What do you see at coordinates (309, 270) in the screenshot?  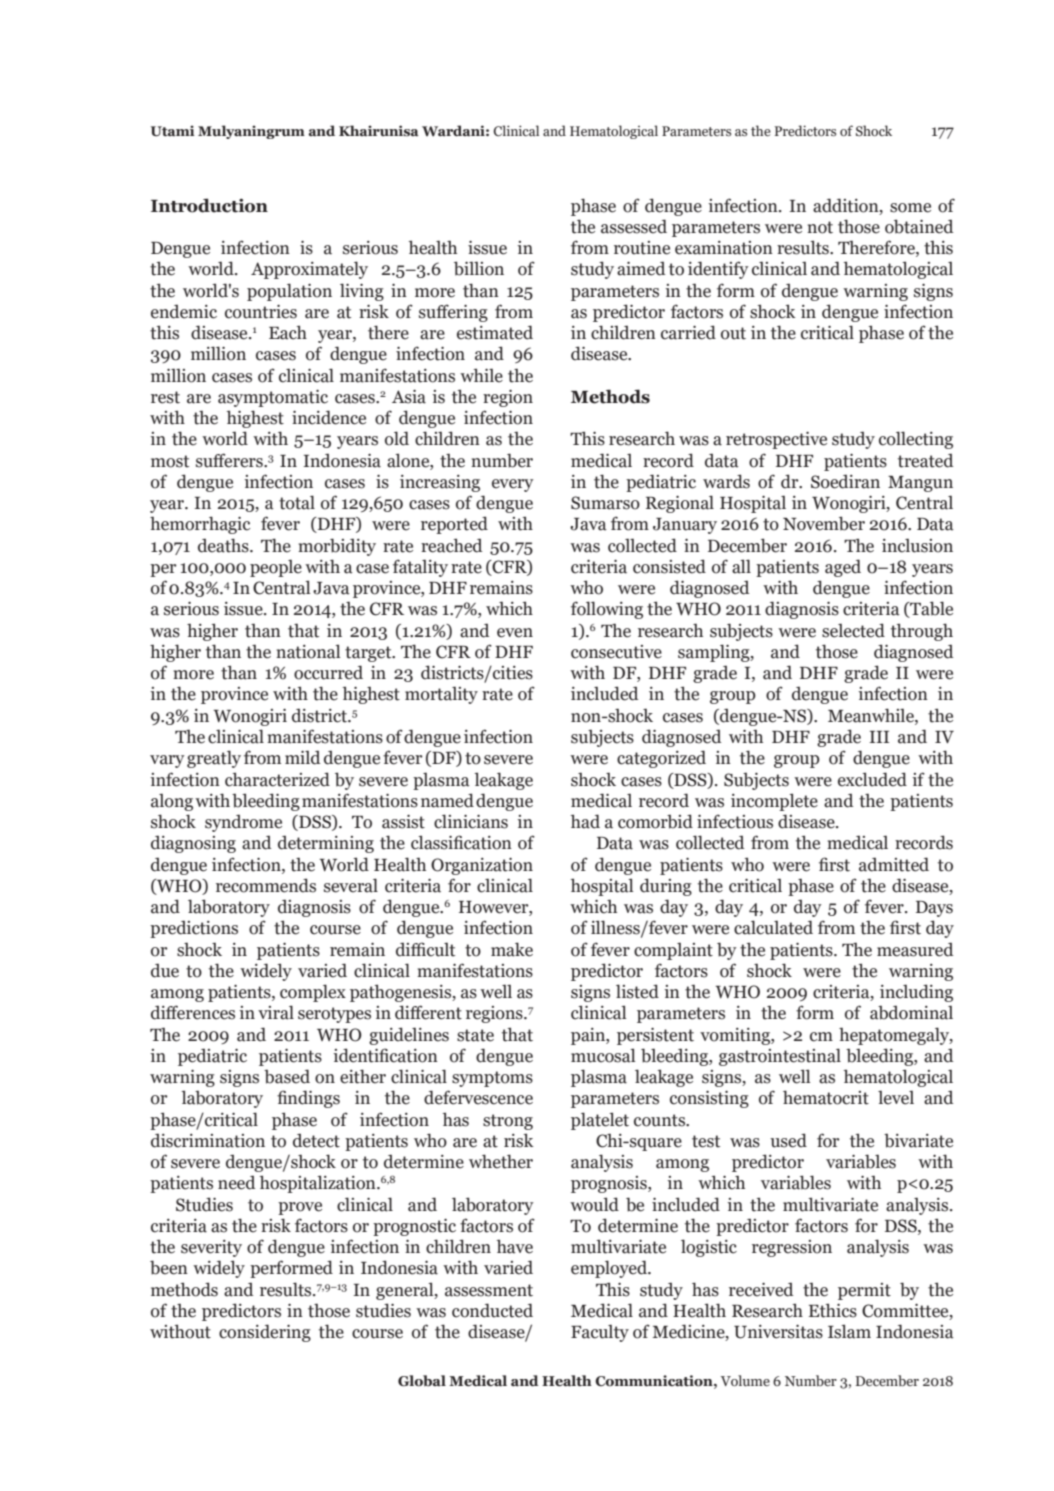 I see `Approximately` at bounding box center [309, 270].
